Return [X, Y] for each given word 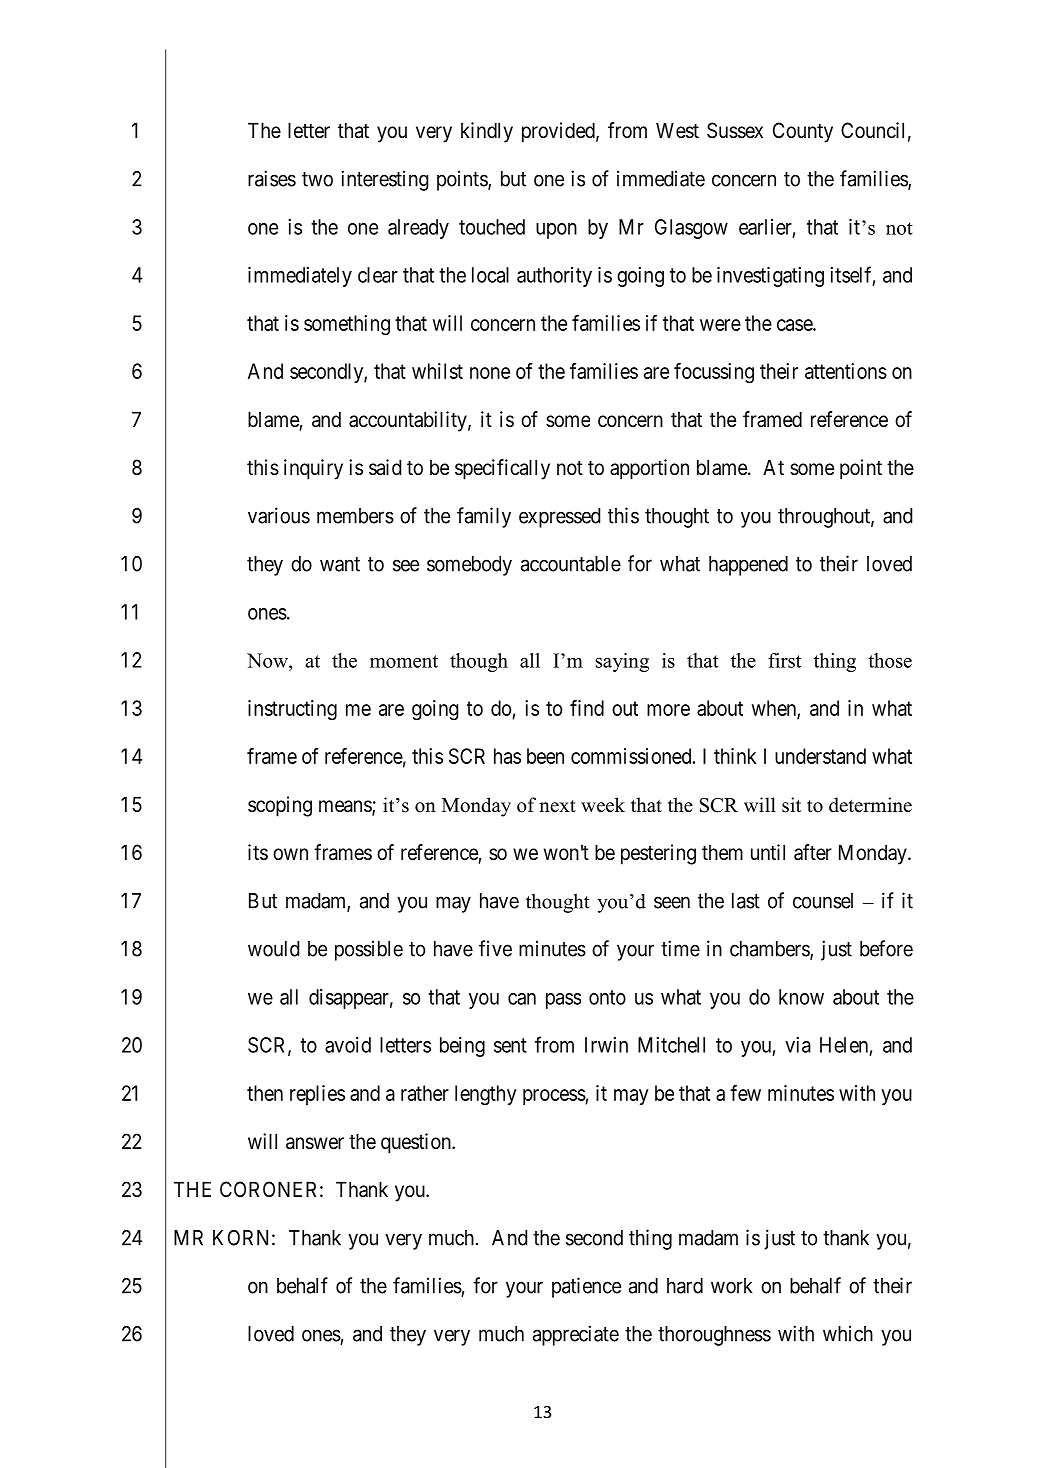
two [317, 179]
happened [748, 566]
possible [369, 950]
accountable [571, 564]
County [803, 132]
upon [556, 231]
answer [315, 1143]
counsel [823, 901]
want [340, 564]
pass [563, 1001]
